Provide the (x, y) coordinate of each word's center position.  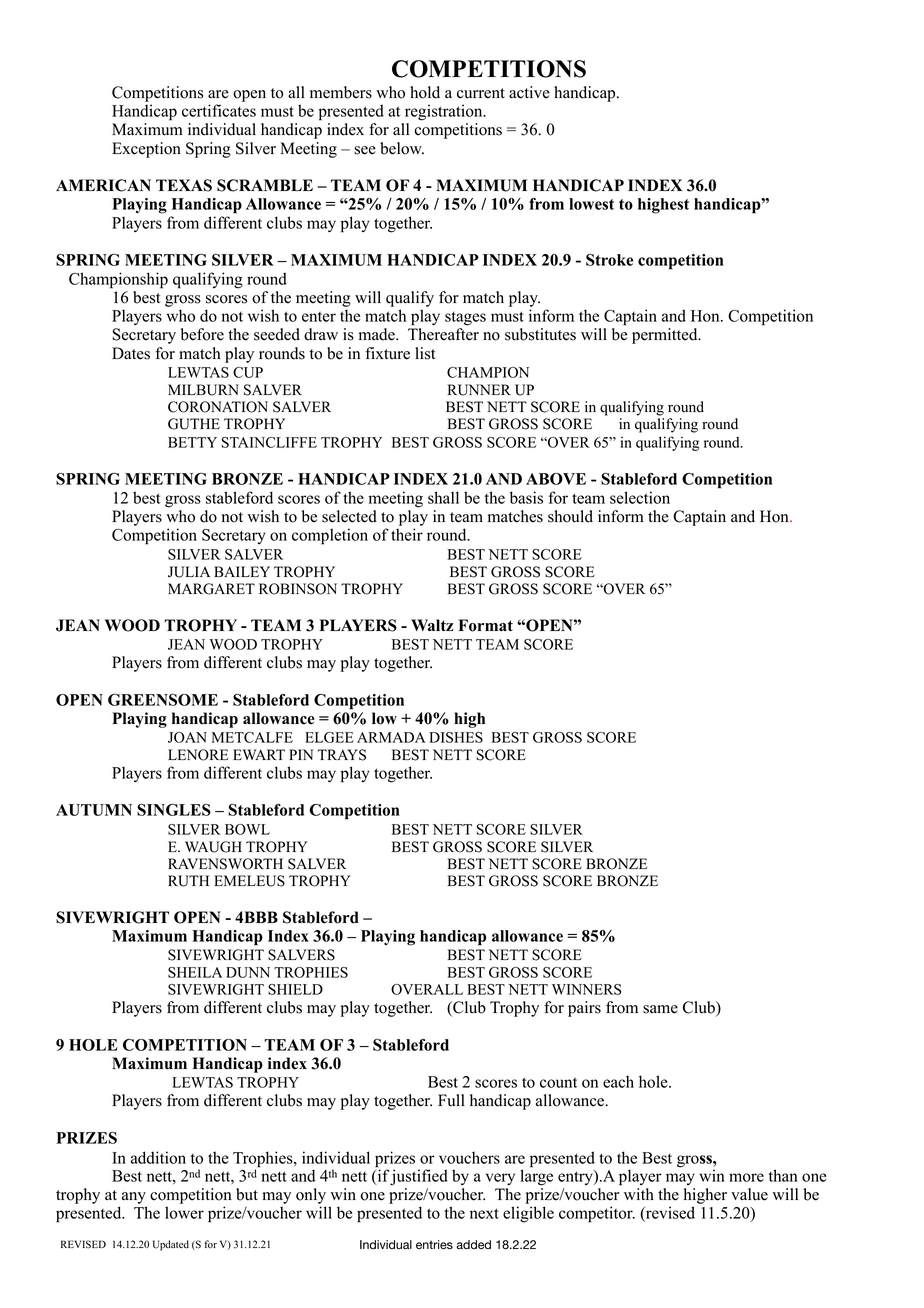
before (202, 334)
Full (451, 1100)
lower (184, 1212)
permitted (666, 336)
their (407, 534)
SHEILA (195, 972)
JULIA (189, 572)
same (660, 1009)
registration (445, 112)
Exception (146, 150)
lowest (591, 204)
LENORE (198, 755)
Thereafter (443, 334)
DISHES (456, 737)
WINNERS (586, 989)
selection (640, 497)
